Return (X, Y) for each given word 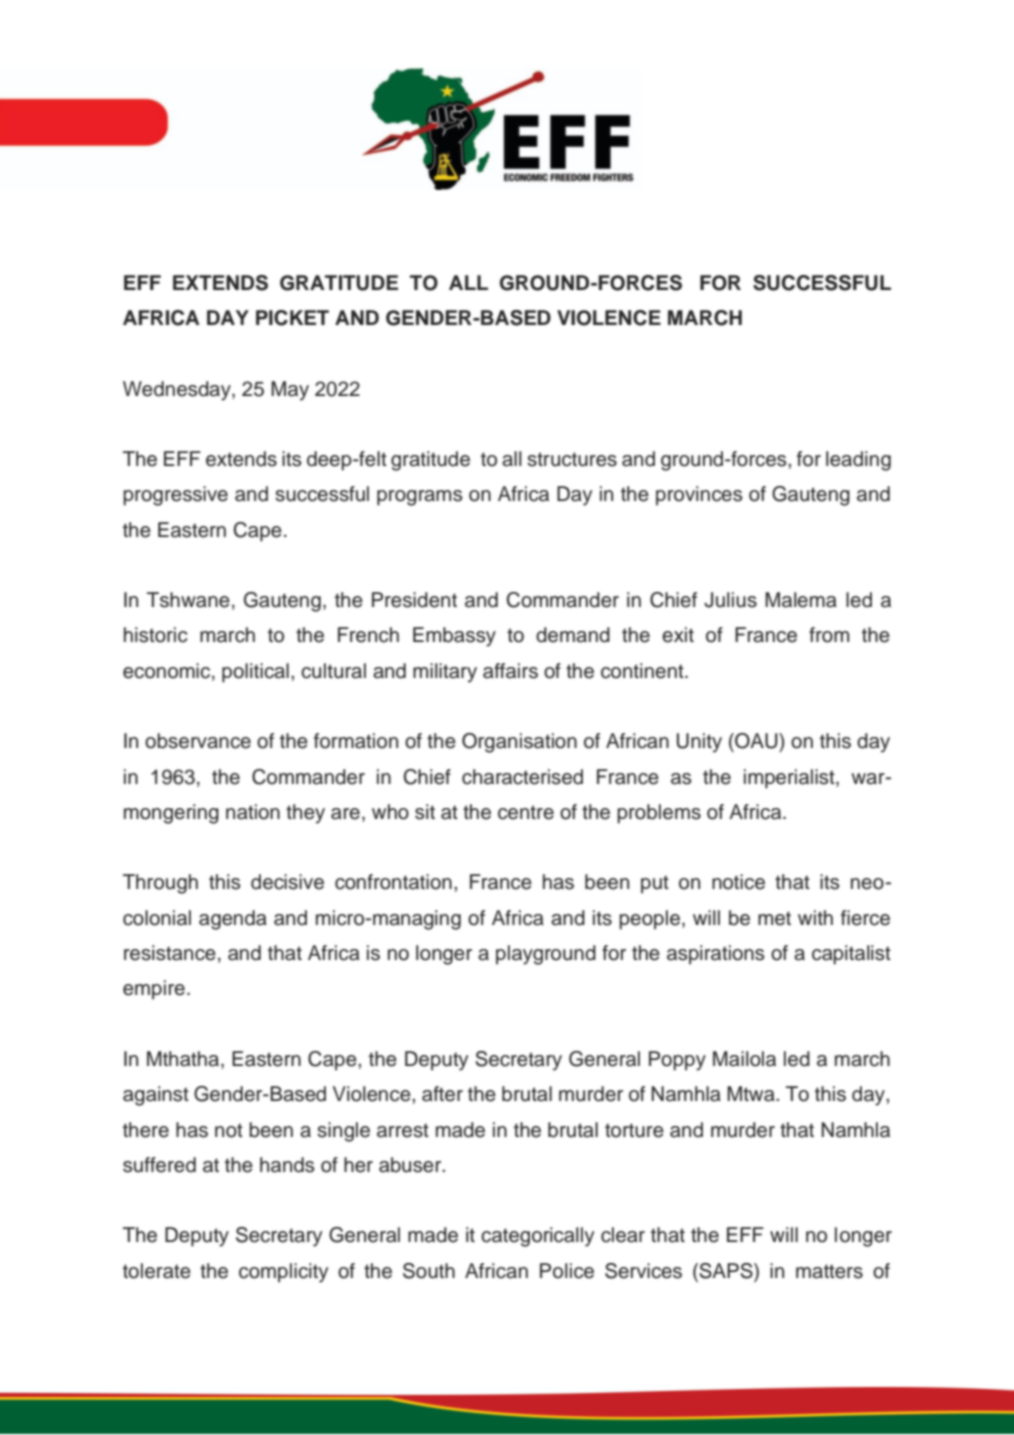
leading (858, 461)
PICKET (292, 318)
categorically (537, 1237)
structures (572, 459)
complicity (283, 1273)
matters (829, 1271)
